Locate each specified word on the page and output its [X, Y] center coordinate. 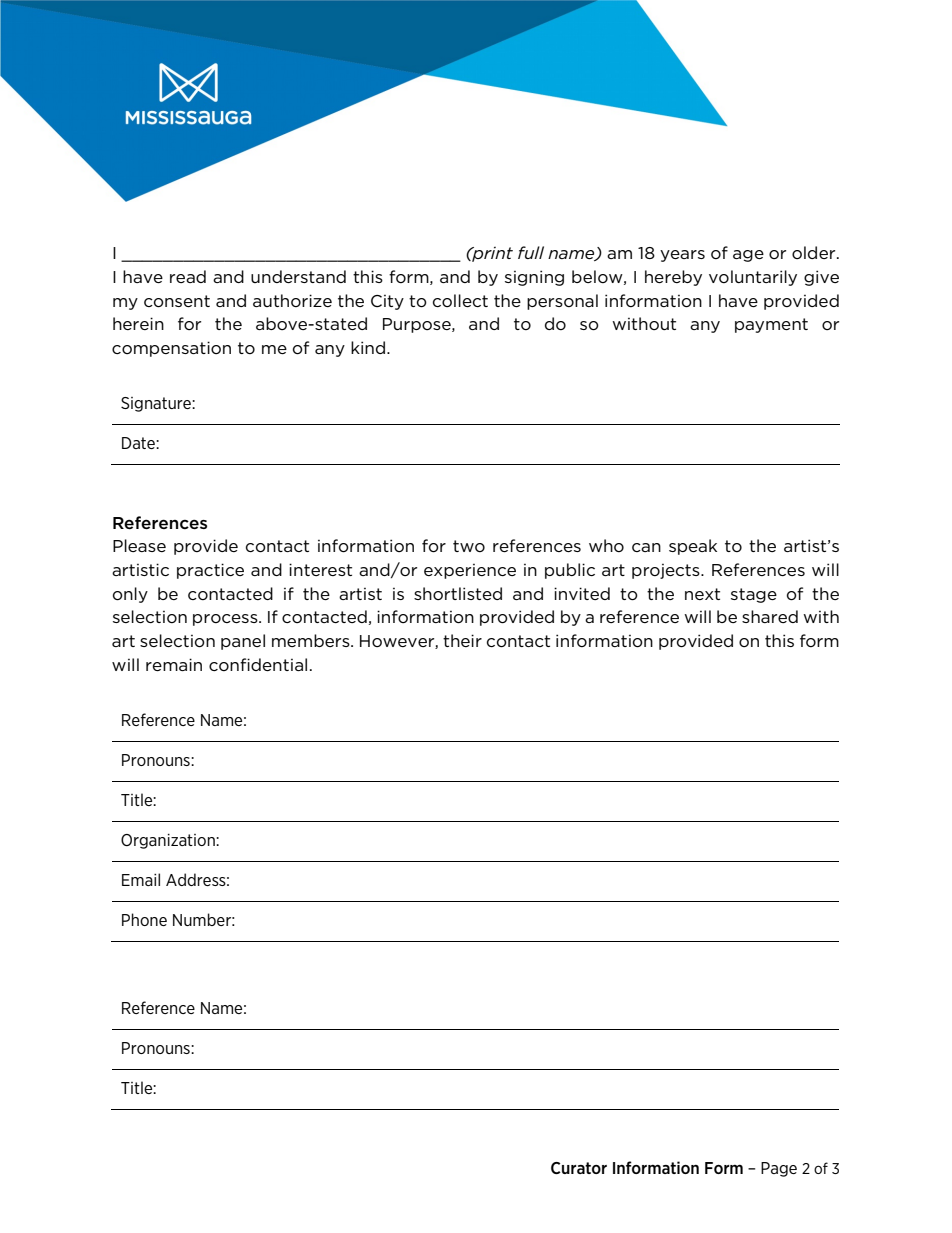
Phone [144, 919]
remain [174, 664]
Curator [579, 1168]
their [462, 640]
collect [460, 300]
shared [770, 616]
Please [139, 545]
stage [754, 595]
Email [141, 879]
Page [779, 1169]
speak [693, 547]
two [469, 546]
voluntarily [753, 278]
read [188, 276]
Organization [169, 841]
